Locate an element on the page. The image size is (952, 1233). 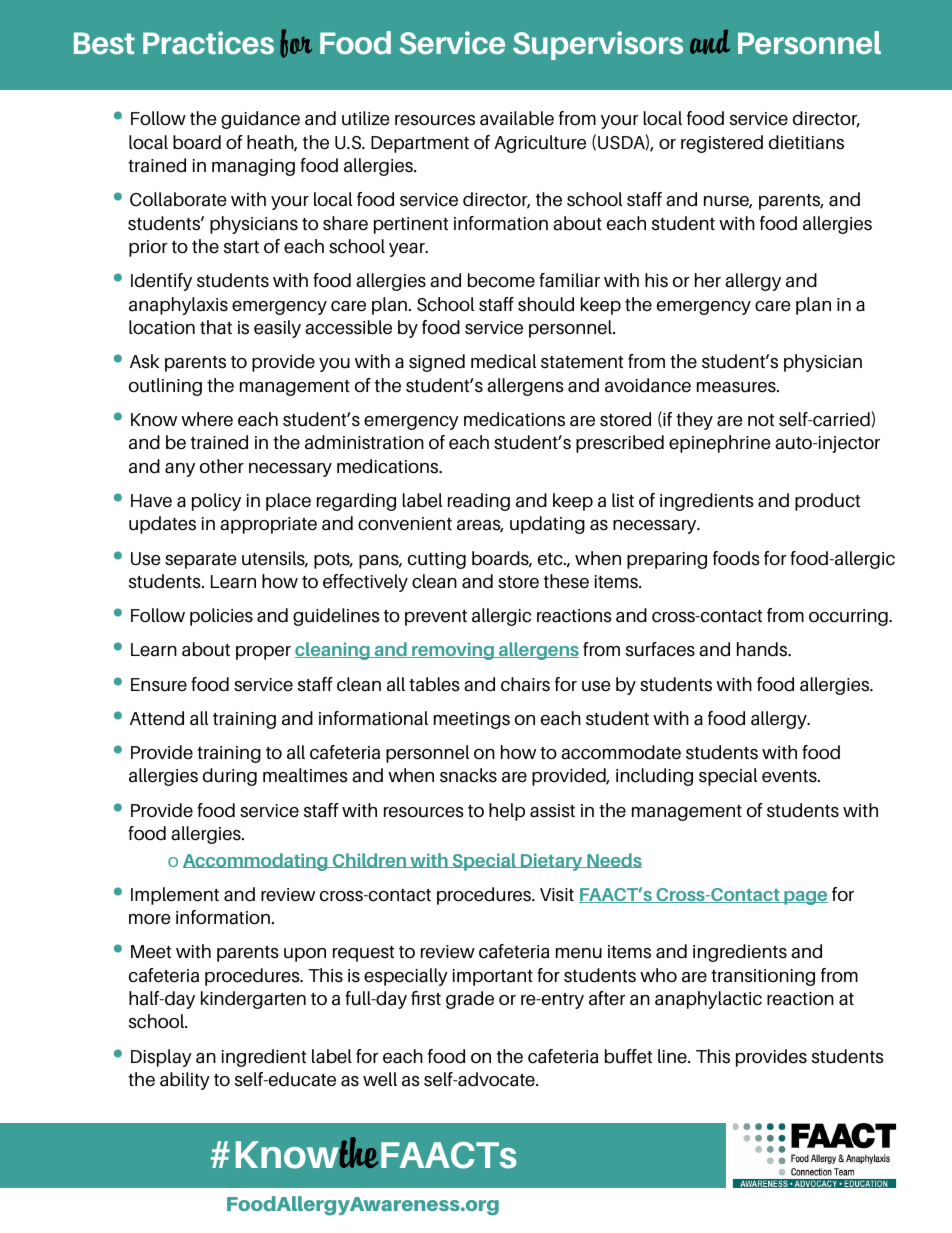
Practices is located at coordinates (208, 43).
